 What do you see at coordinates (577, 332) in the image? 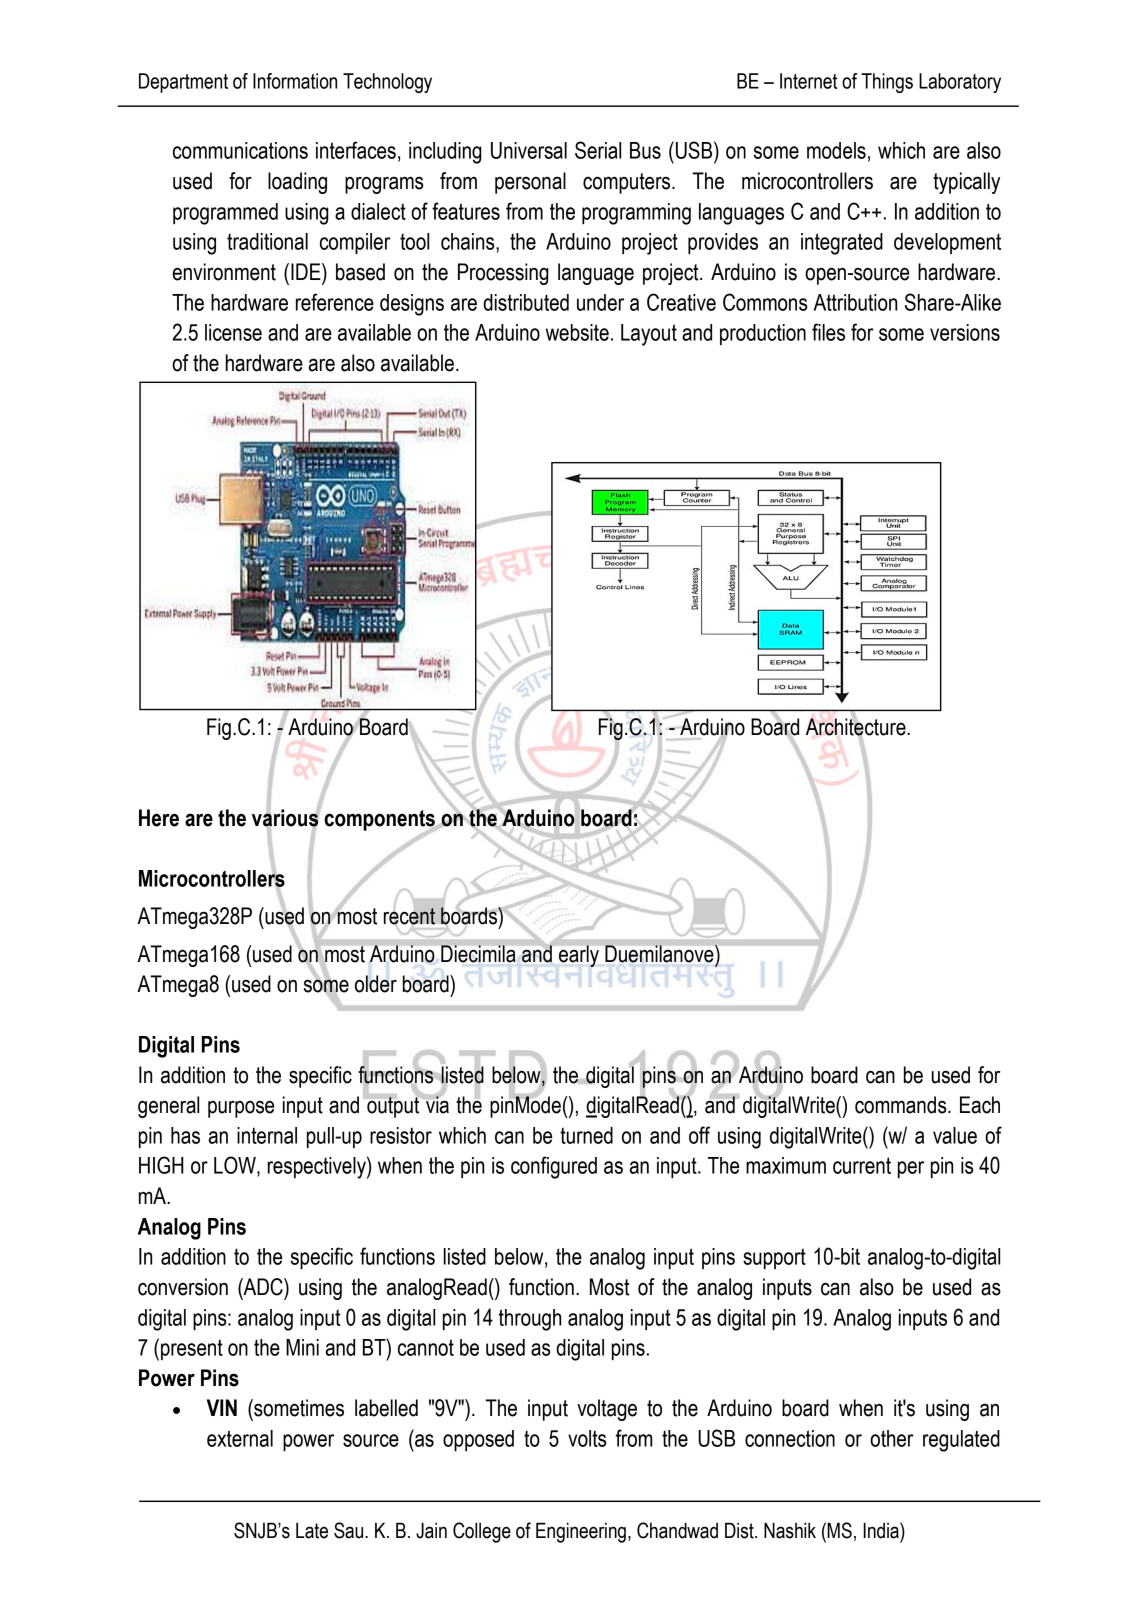
I see `website` at bounding box center [577, 332].
